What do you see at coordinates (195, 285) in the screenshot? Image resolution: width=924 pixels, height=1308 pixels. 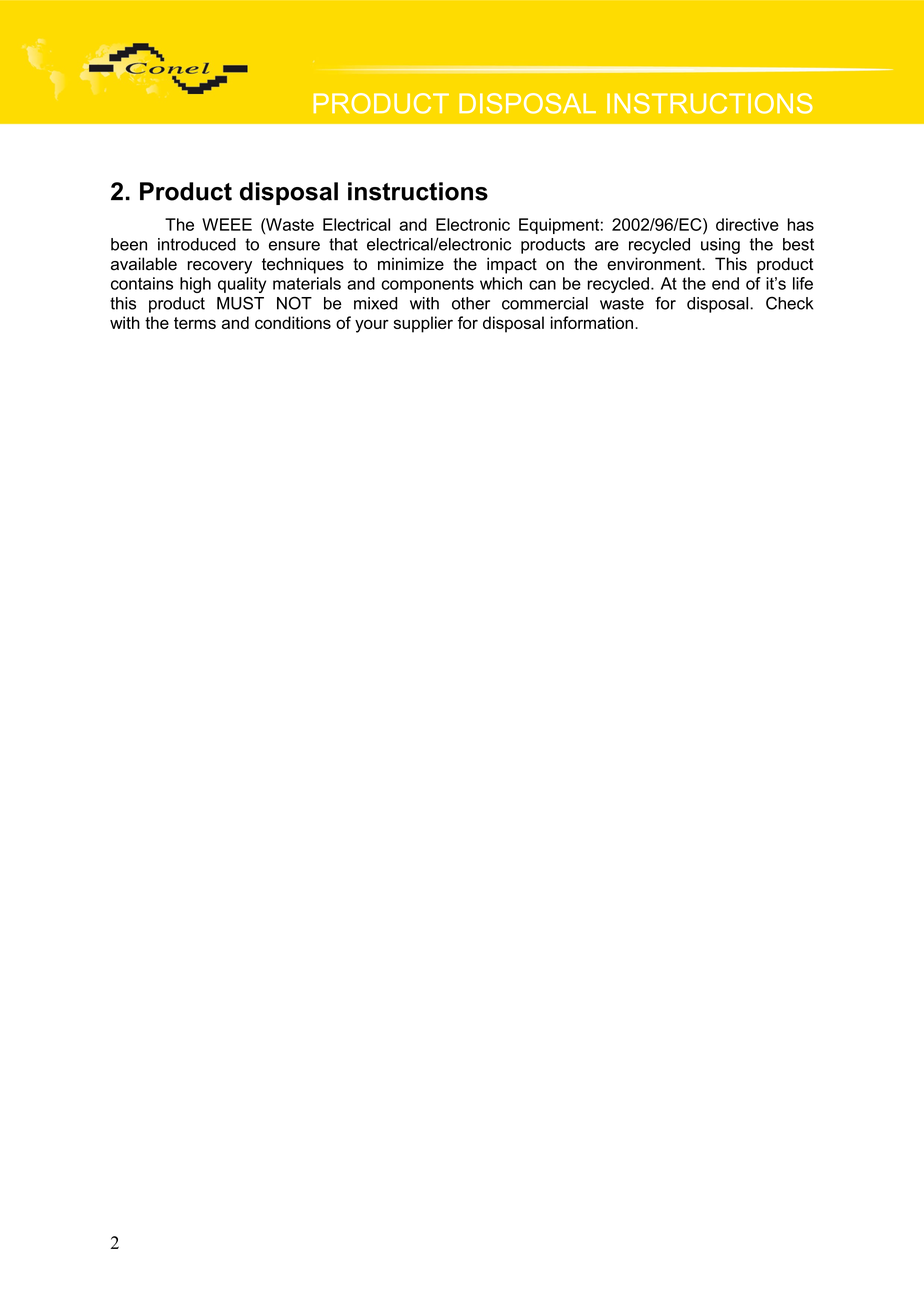 I see `high` at bounding box center [195, 285].
